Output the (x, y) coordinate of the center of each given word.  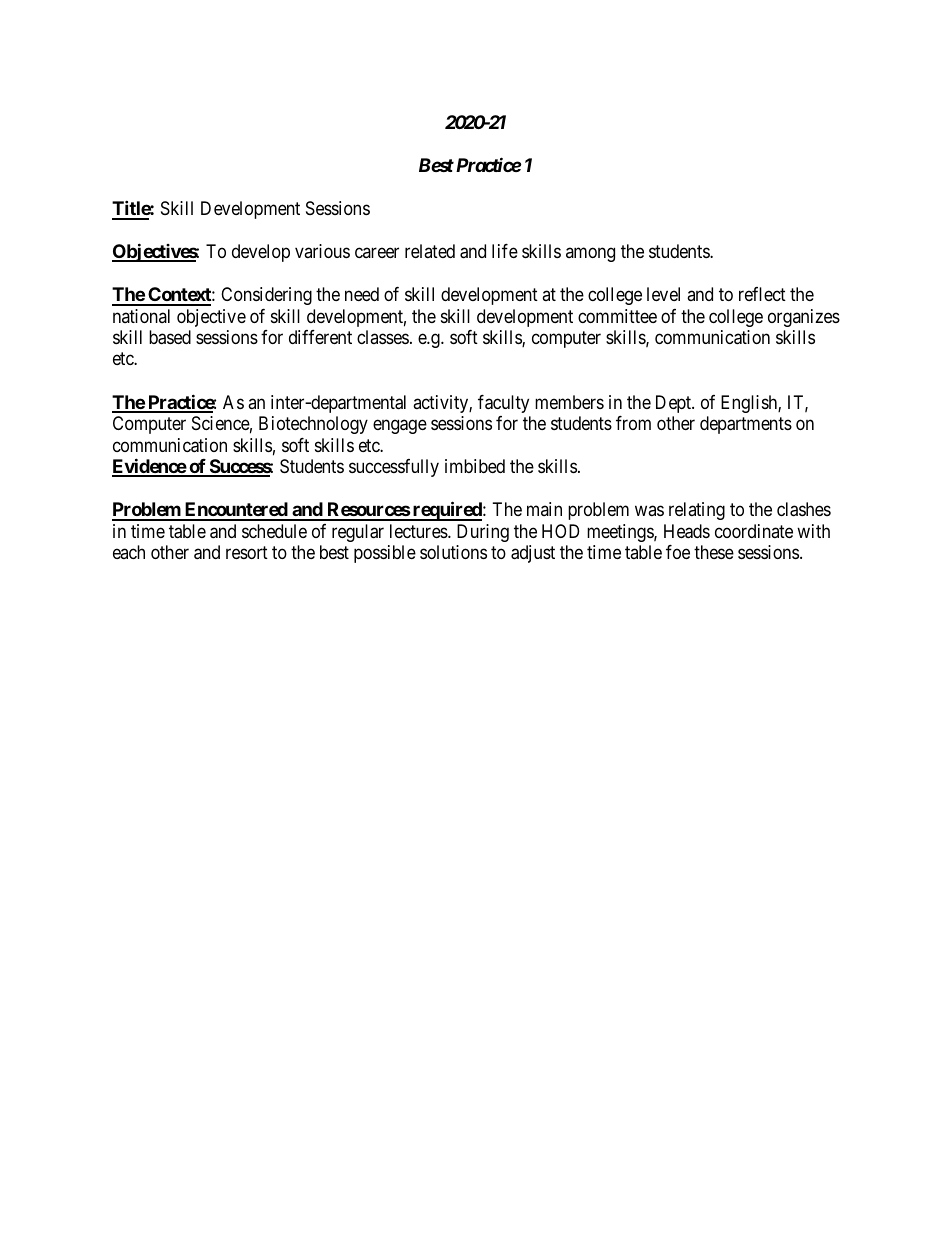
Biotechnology (313, 425)
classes (383, 337)
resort (247, 552)
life (505, 251)
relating (697, 511)
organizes (804, 318)
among (590, 254)
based (170, 337)
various (322, 251)
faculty (503, 404)
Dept (674, 404)
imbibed (475, 466)
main (544, 509)
